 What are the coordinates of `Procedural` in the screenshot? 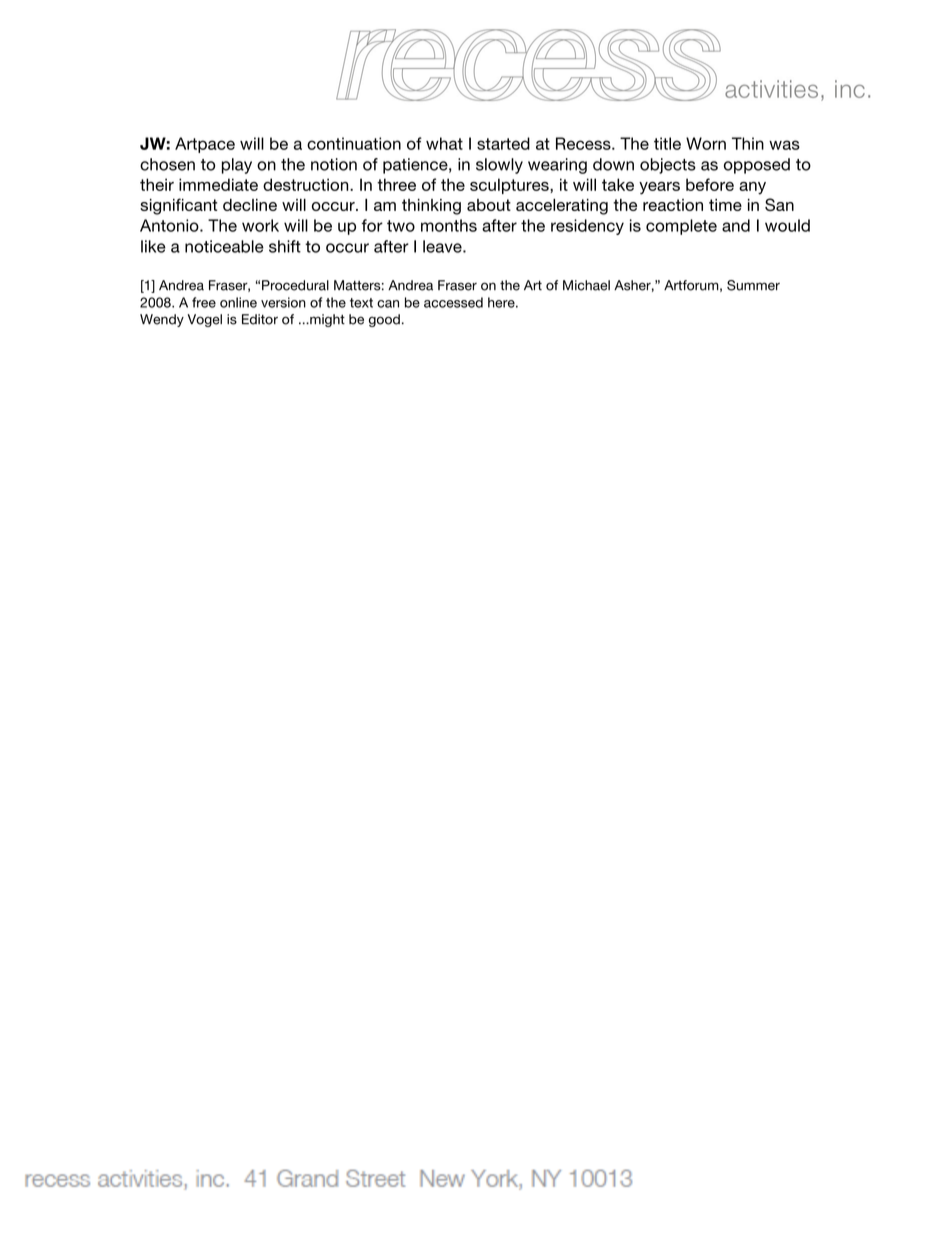 It's located at (295, 285).
